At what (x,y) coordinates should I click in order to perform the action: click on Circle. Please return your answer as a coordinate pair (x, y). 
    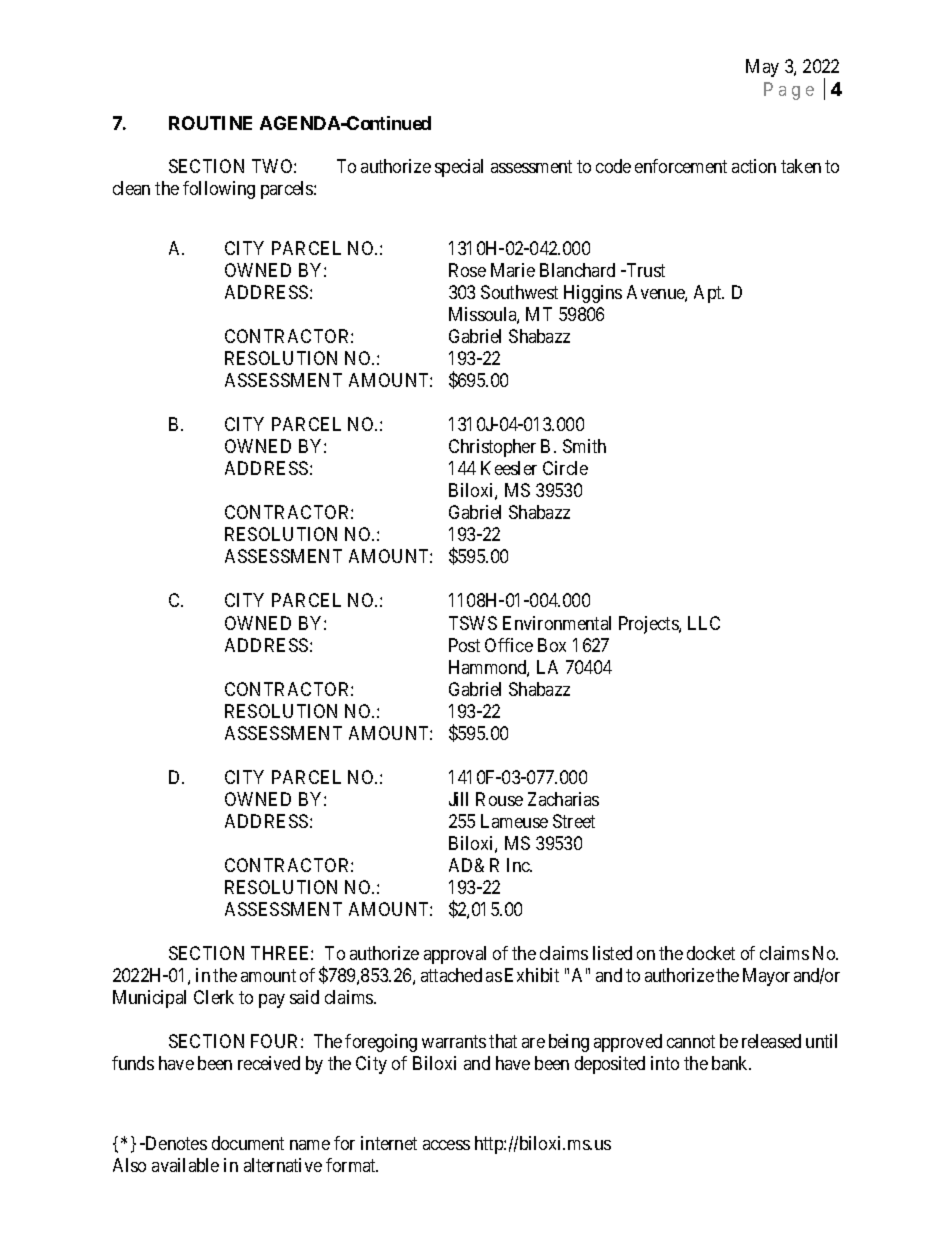
    Looking at the image, I should click on (565, 468).
